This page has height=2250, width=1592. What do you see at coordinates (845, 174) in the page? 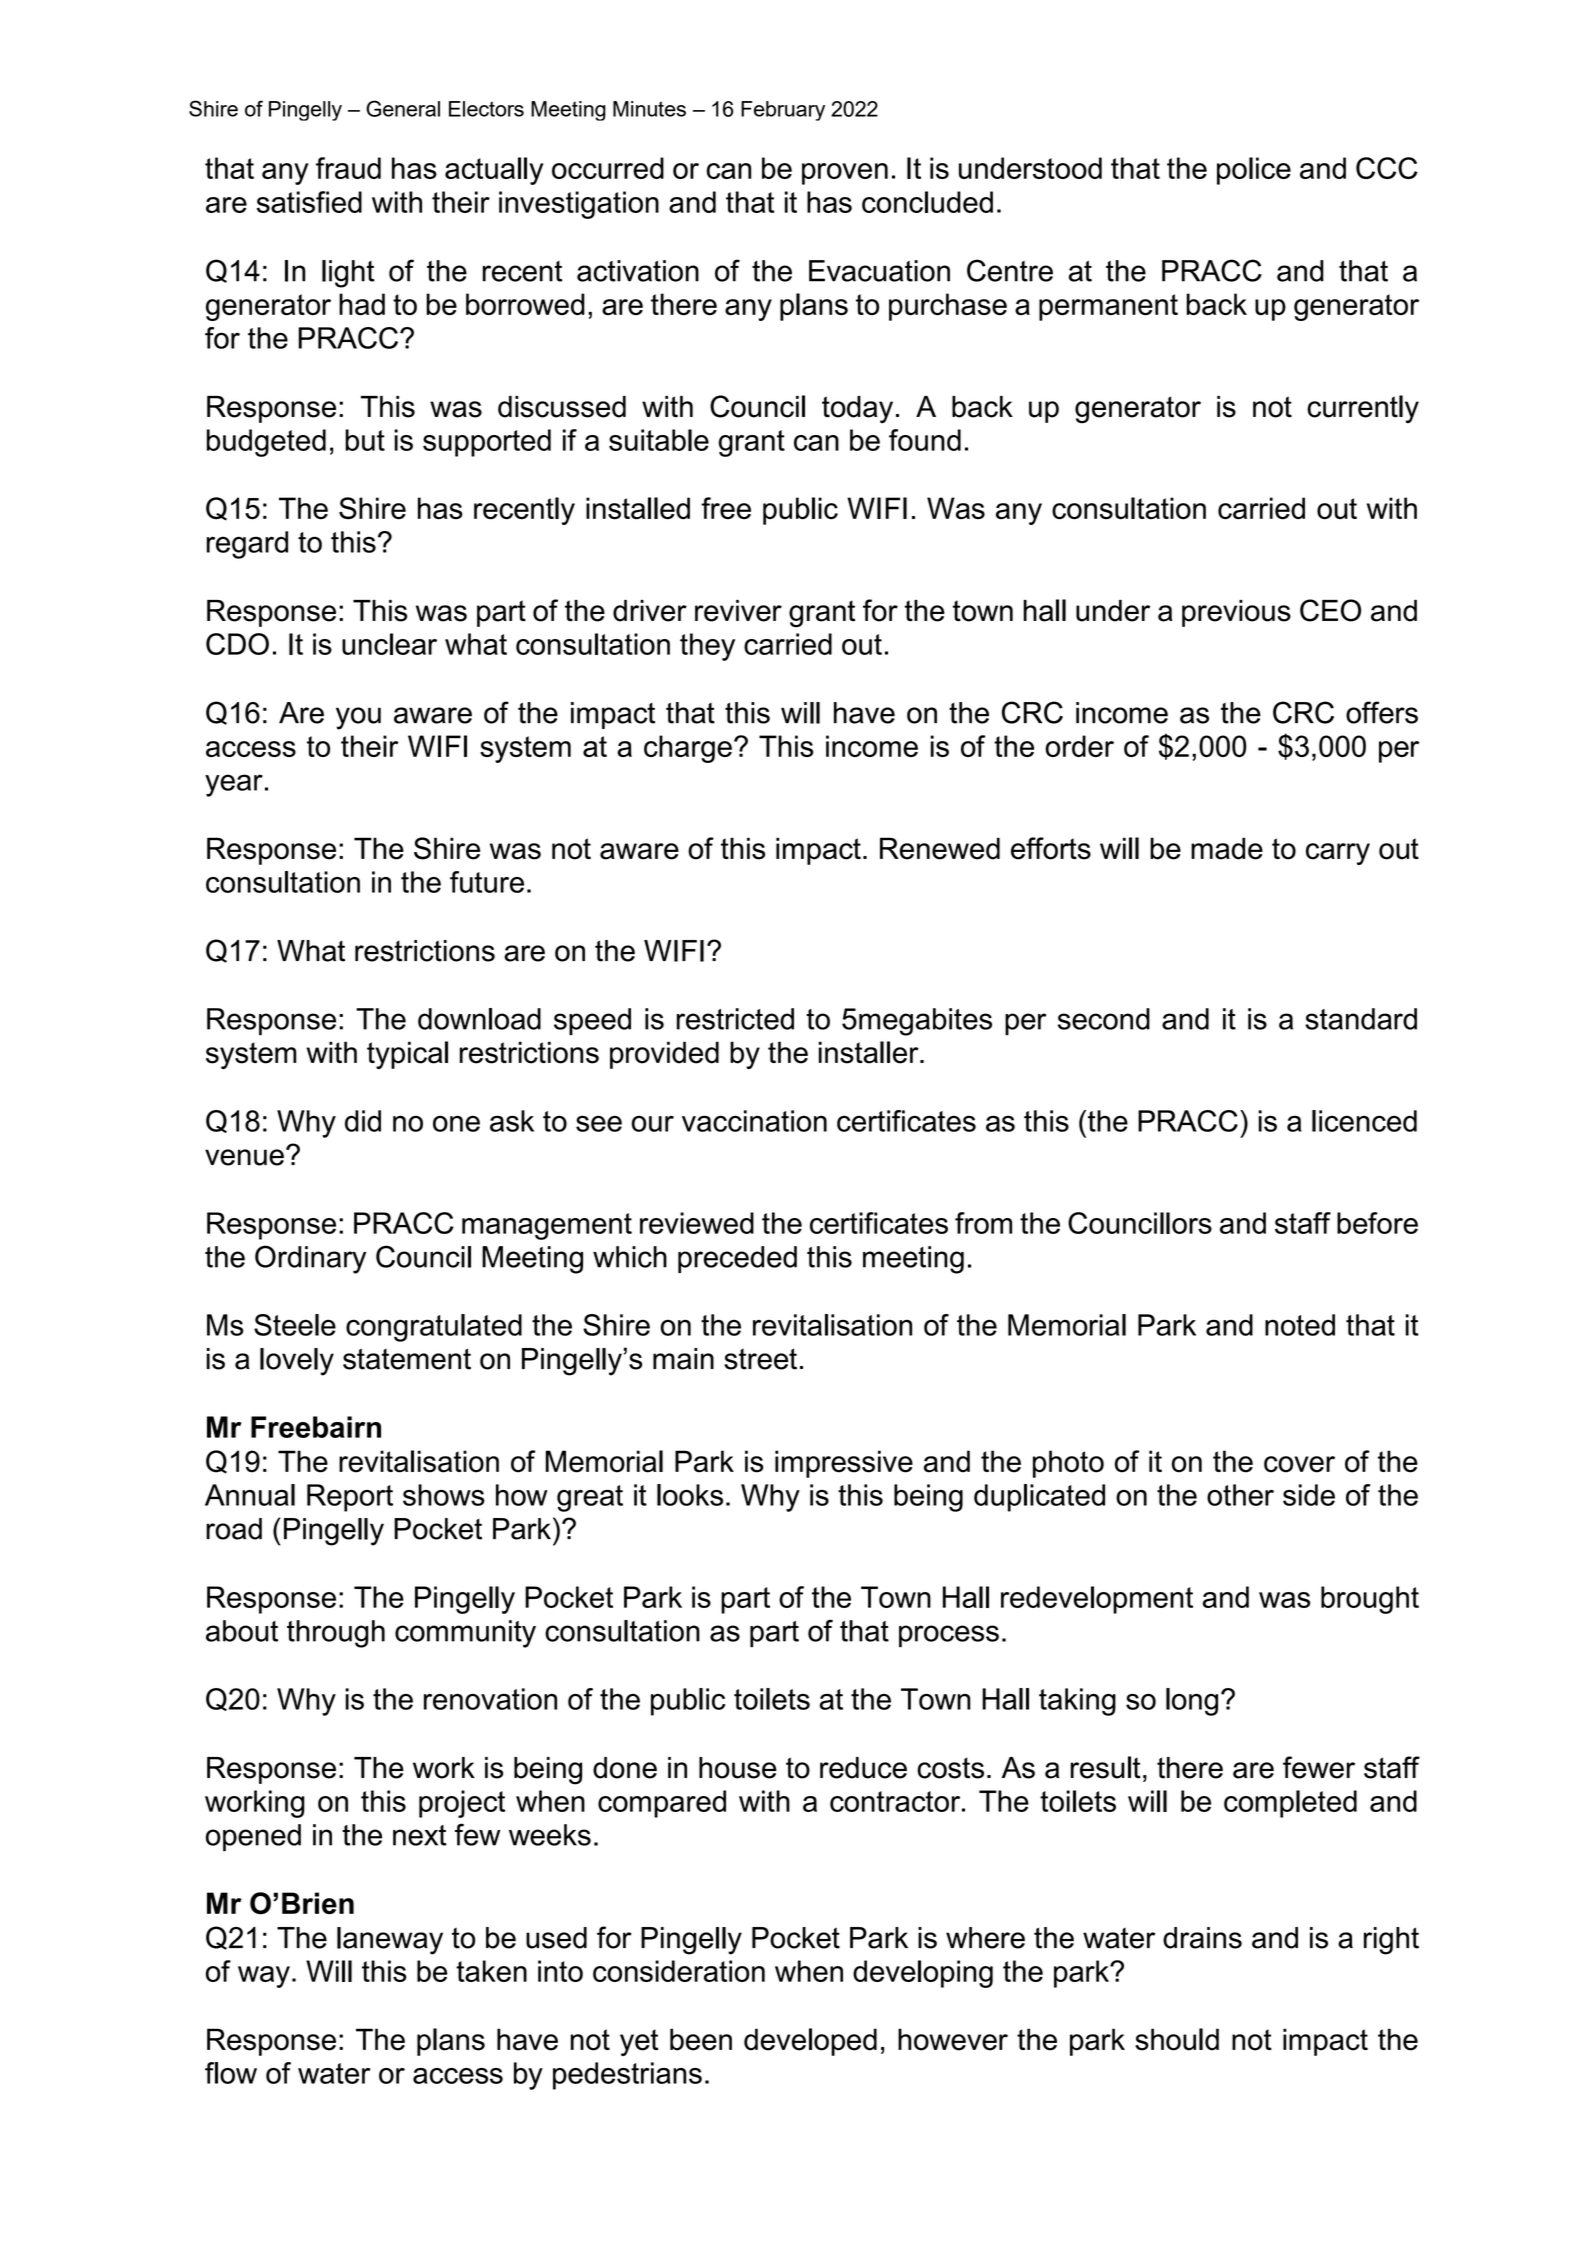
I see `proven` at bounding box center [845, 174].
